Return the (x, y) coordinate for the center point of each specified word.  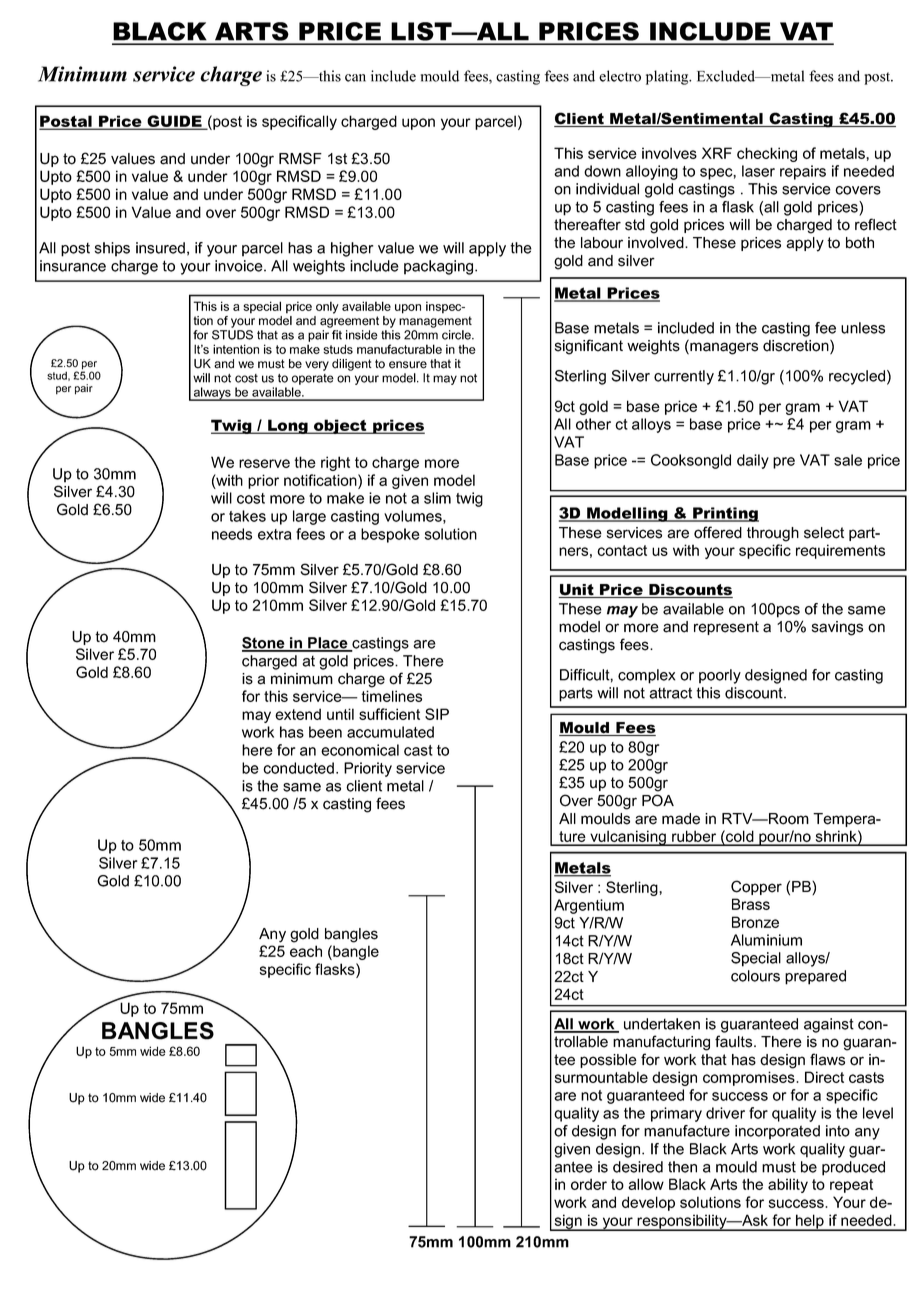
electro (620, 76)
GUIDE (174, 122)
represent (726, 628)
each (306, 951)
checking (767, 154)
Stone (264, 644)
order (589, 1184)
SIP (437, 714)
